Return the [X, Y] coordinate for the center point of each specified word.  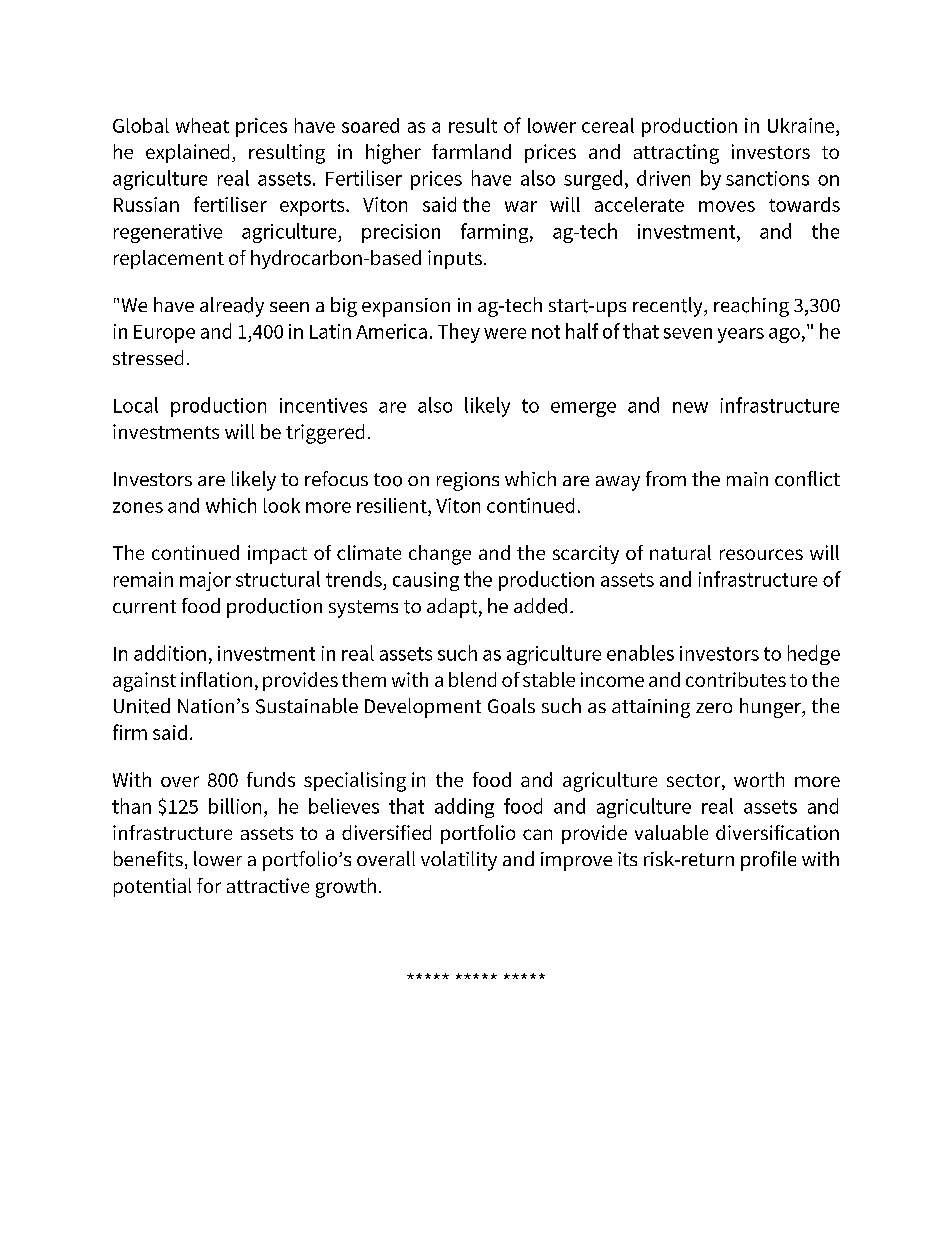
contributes [736, 679]
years [741, 335]
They [459, 333]
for [209, 885]
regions [468, 481]
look [282, 505]
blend [472, 679]
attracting [676, 154]
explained [187, 153]
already [232, 307]
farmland [471, 151]
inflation [216, 679]
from [666, 478]
